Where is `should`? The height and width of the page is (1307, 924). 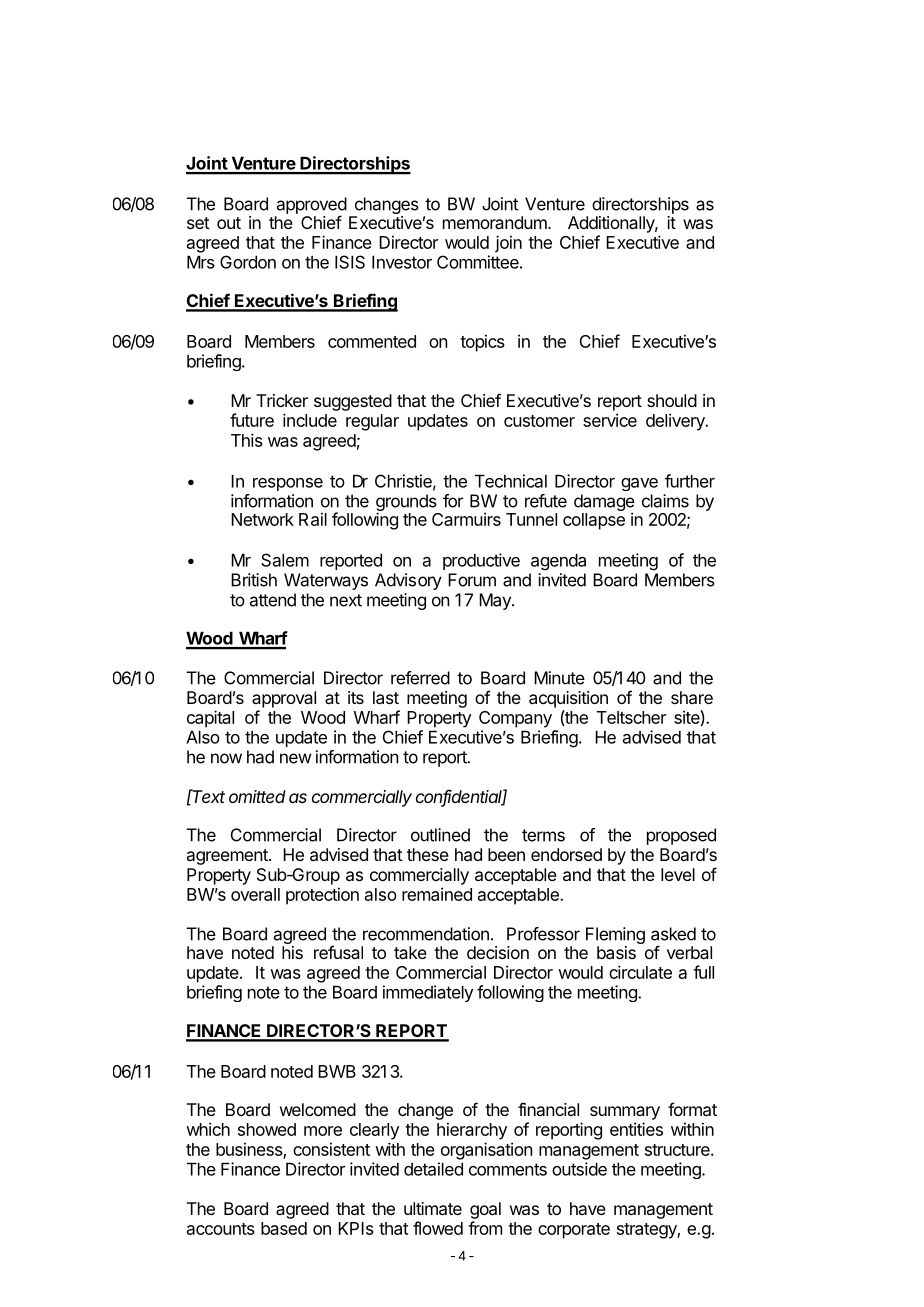
should is located at coordinates (672, 400).
